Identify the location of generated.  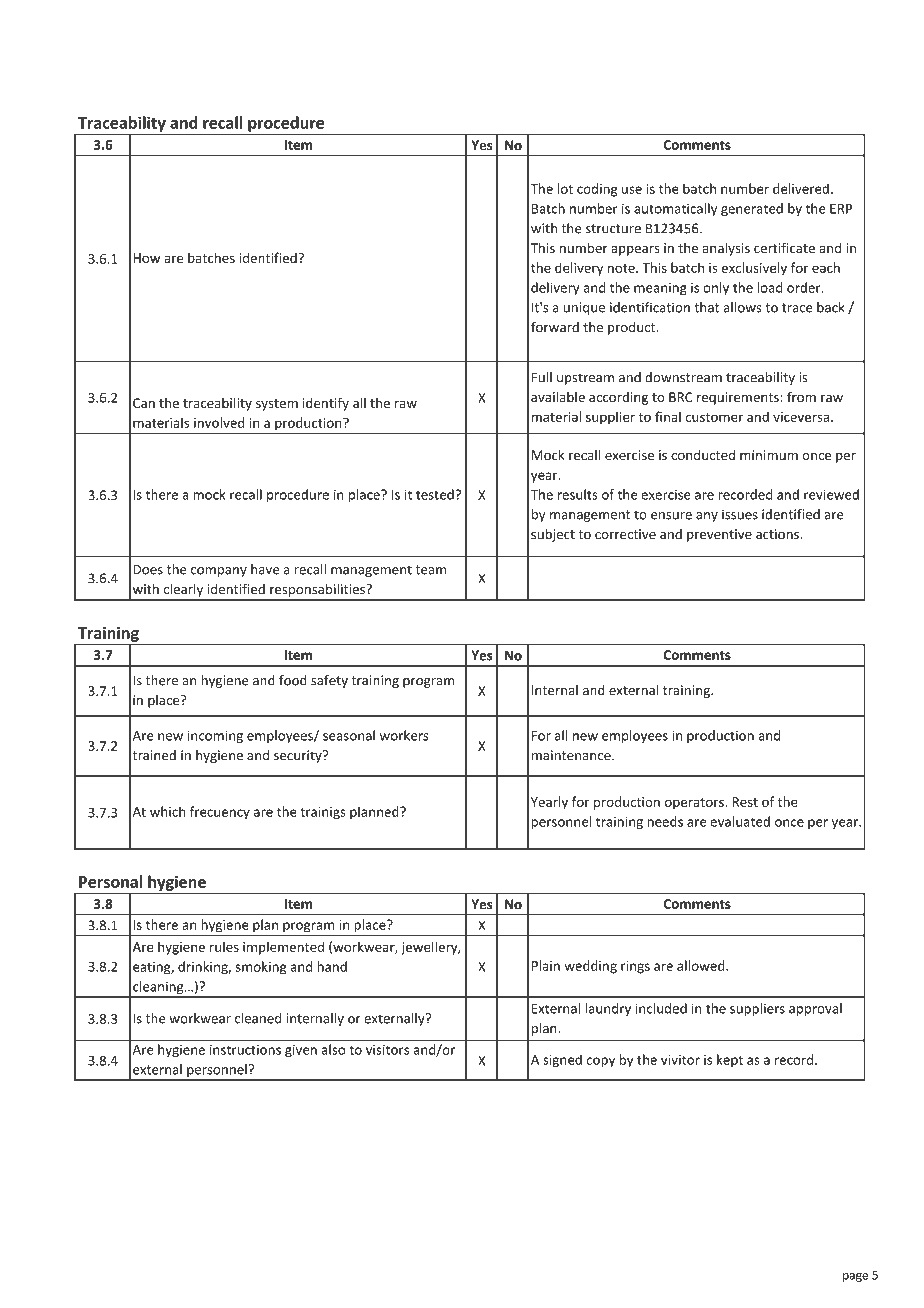
(752, 209).
